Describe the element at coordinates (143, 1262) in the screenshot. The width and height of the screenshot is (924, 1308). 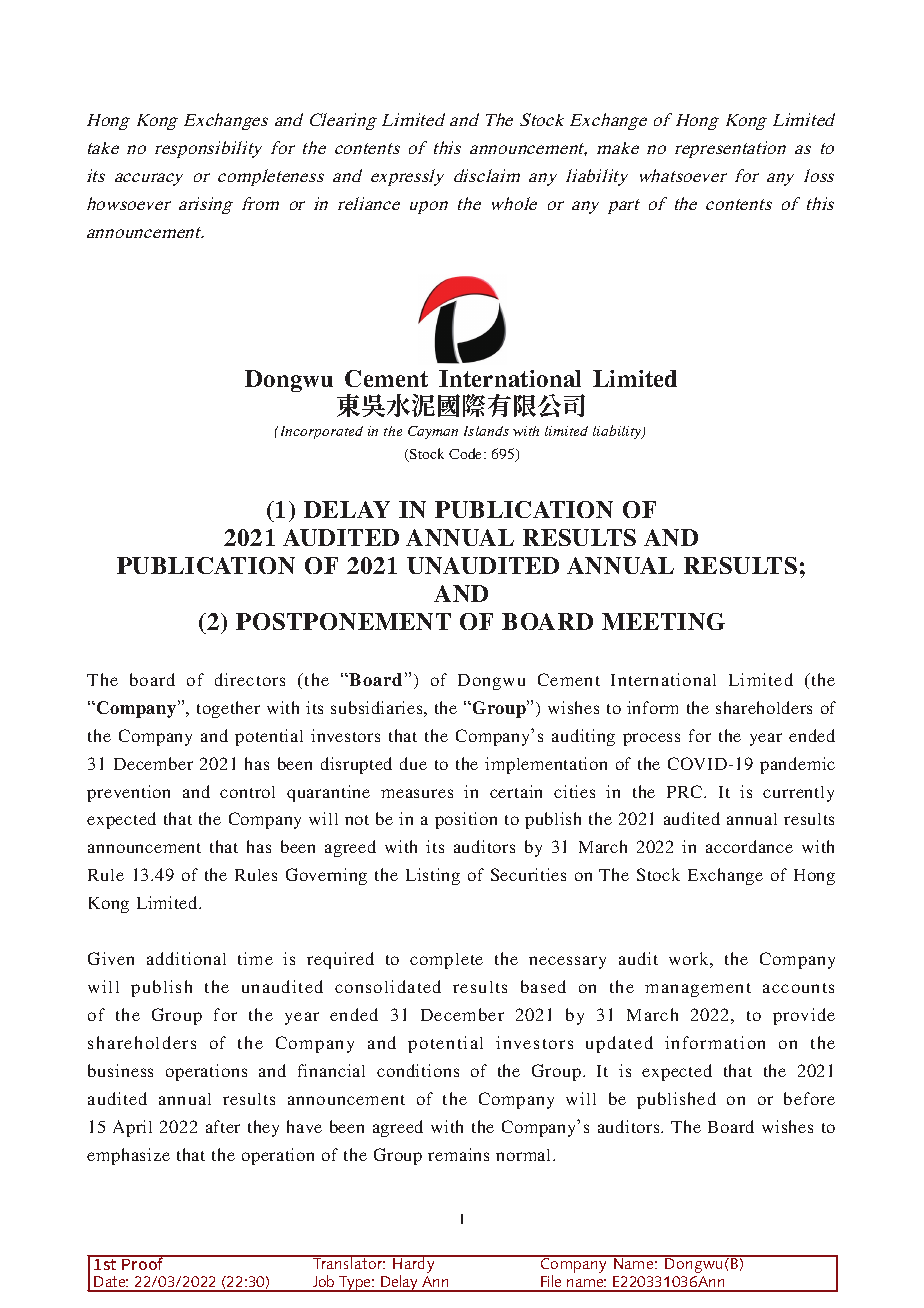
I see `Proof` at that location.
